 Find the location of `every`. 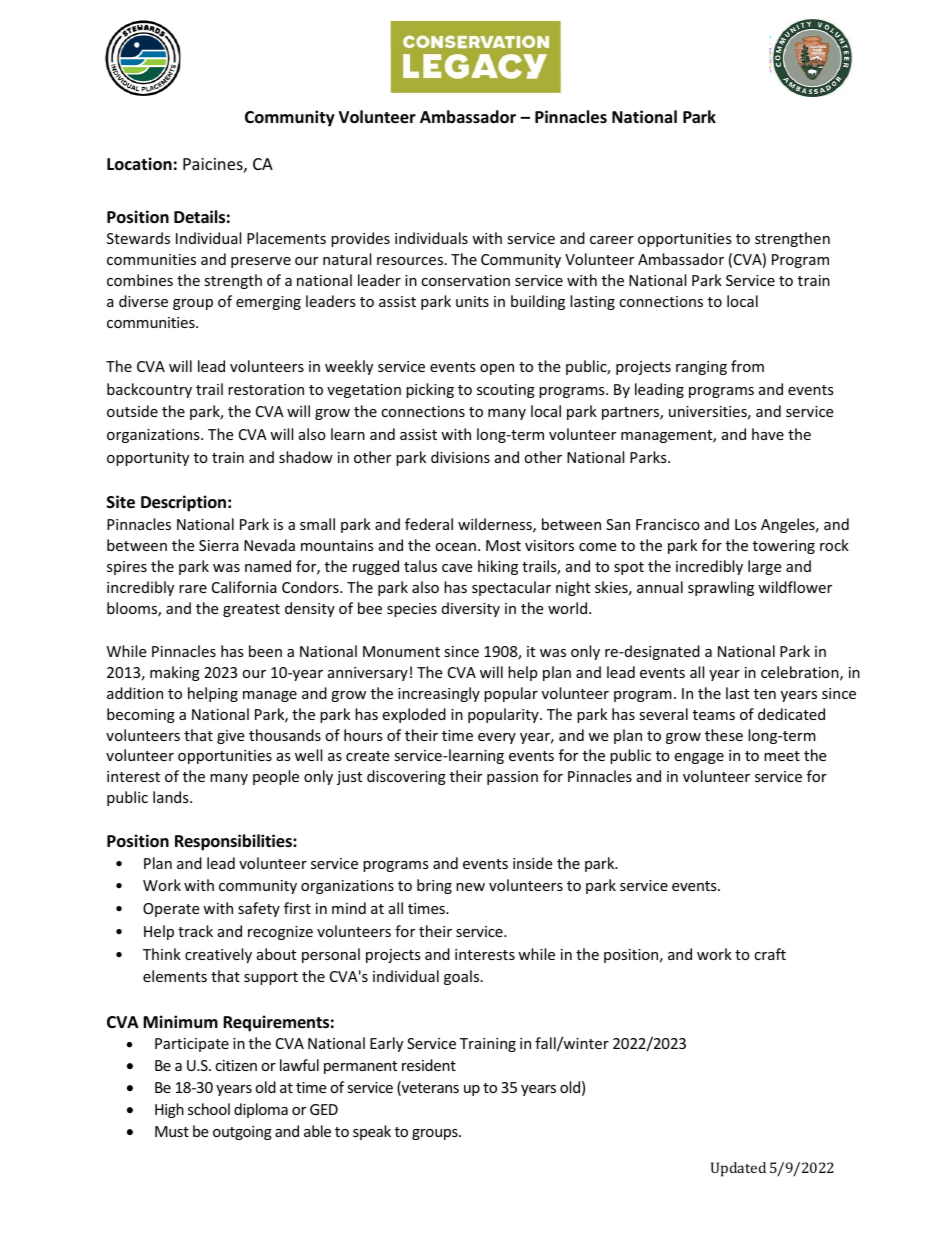

every is located at coordinates (497, 738).
